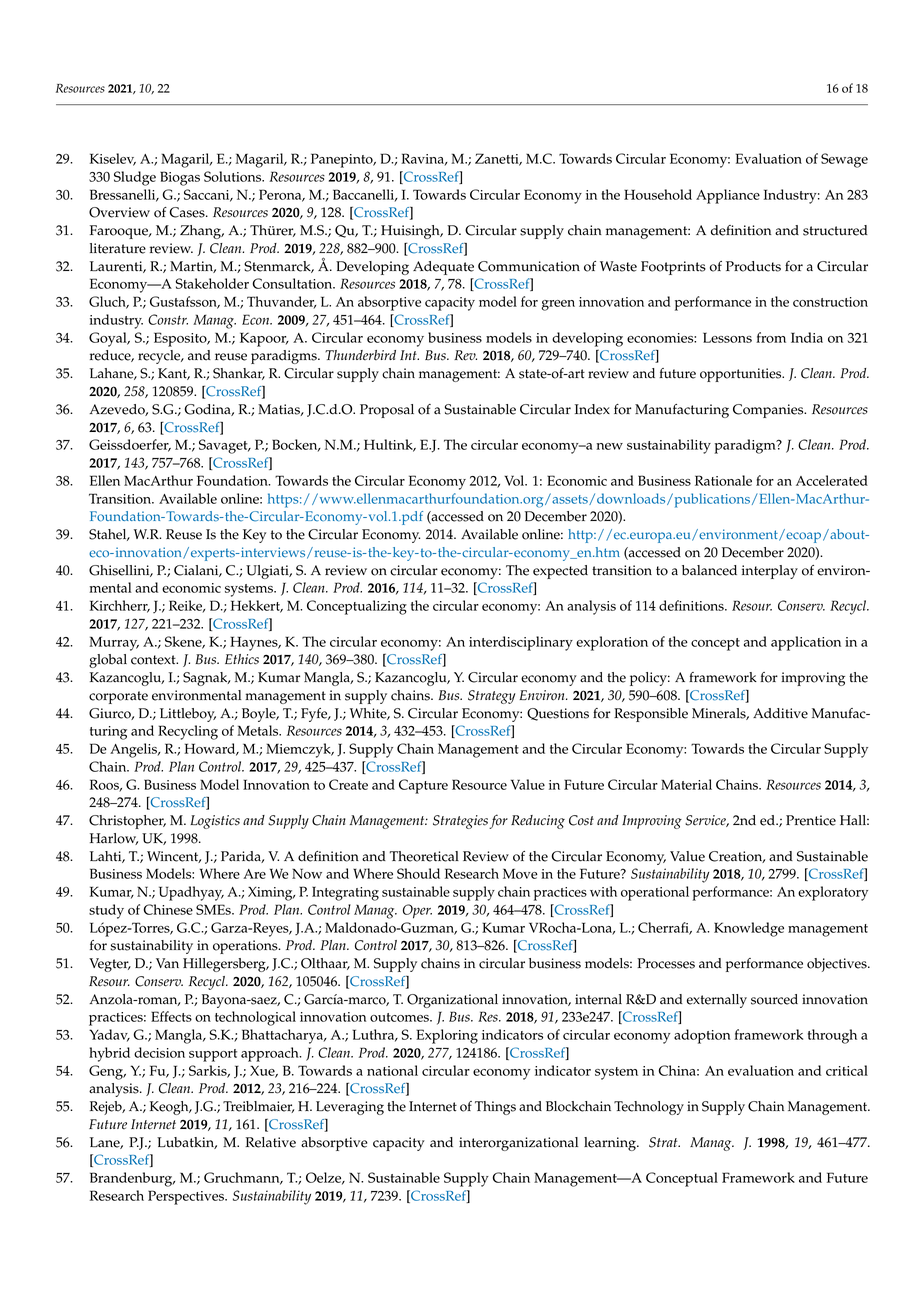 The image size is (924, 1308). Describe the element at coordinates (154, 660) in the image. I see `context` at that location.
